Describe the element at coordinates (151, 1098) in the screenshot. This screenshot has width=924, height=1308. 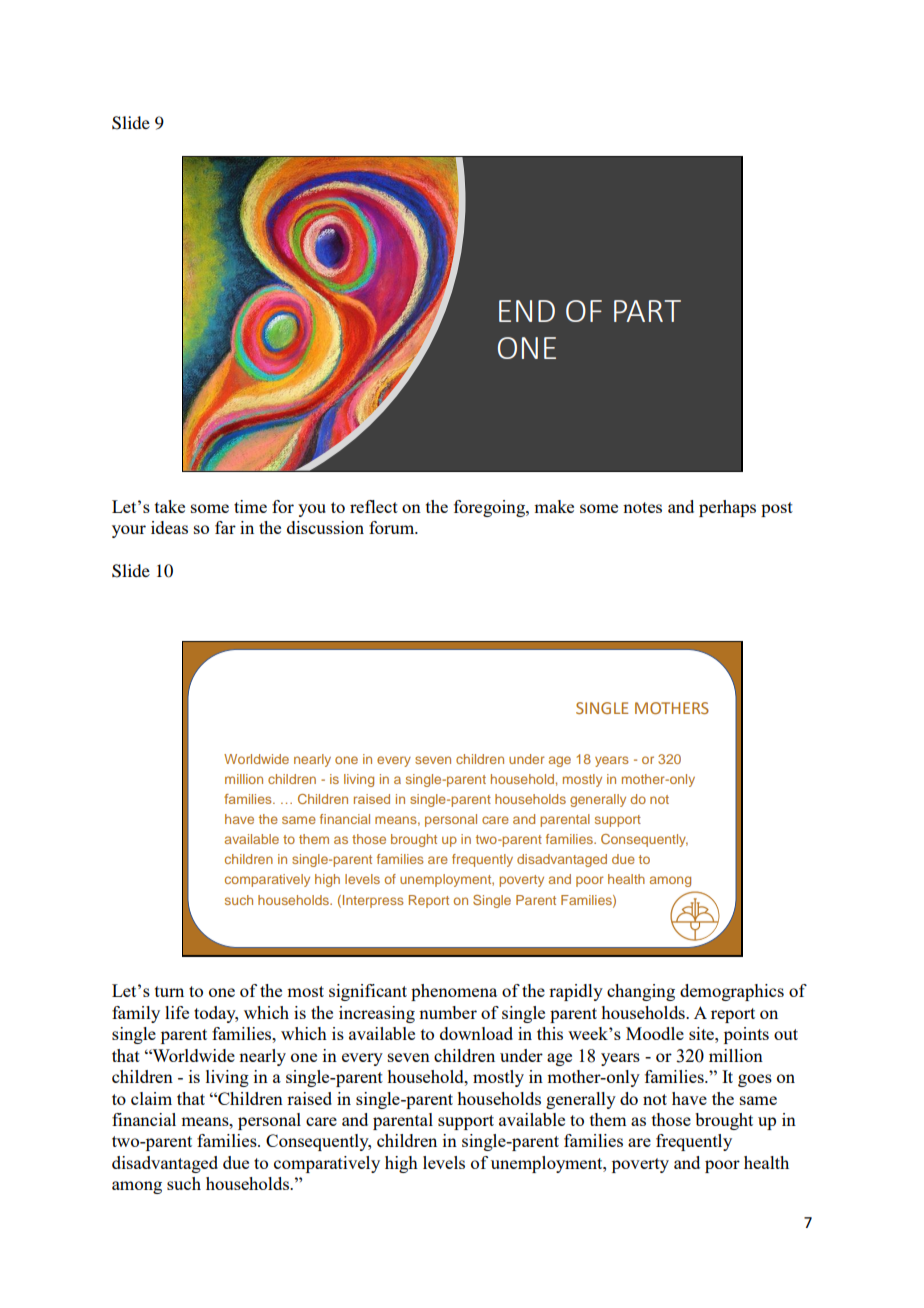
I see `claim` at that location.
